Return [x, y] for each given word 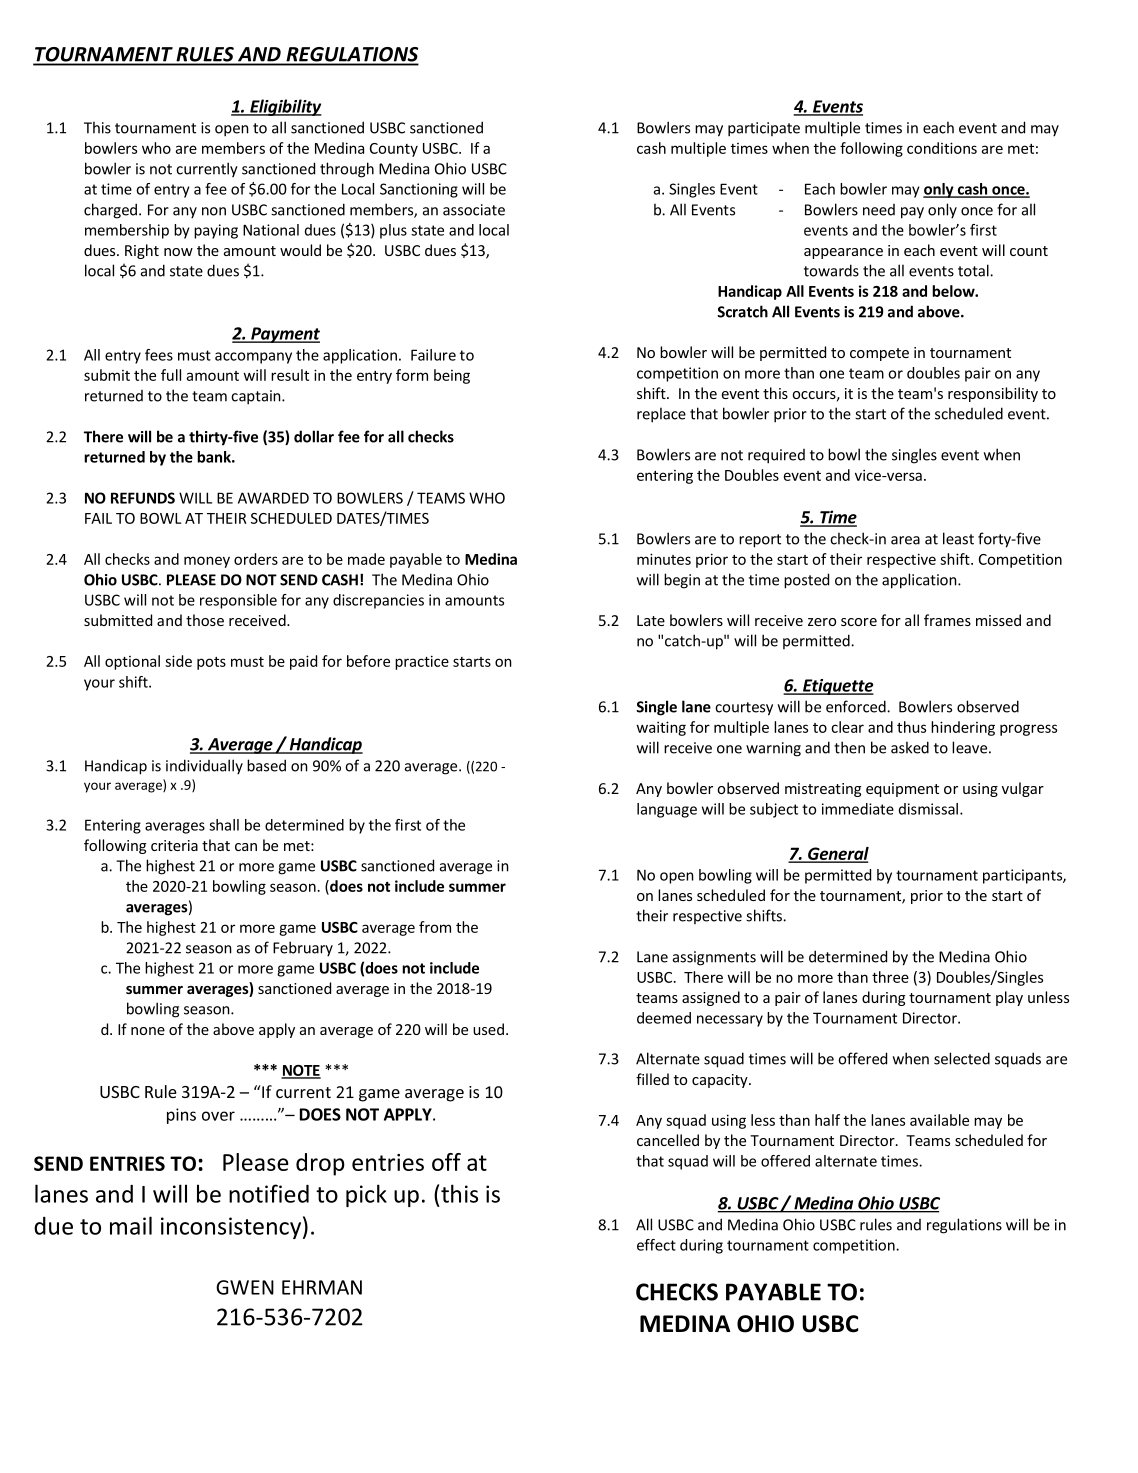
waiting [661, 728]
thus [911, 727]
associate [474, 210]
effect [656, 1245]
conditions [942, 148]
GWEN [245, 1287]
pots [211, 663]
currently [207, 170]
